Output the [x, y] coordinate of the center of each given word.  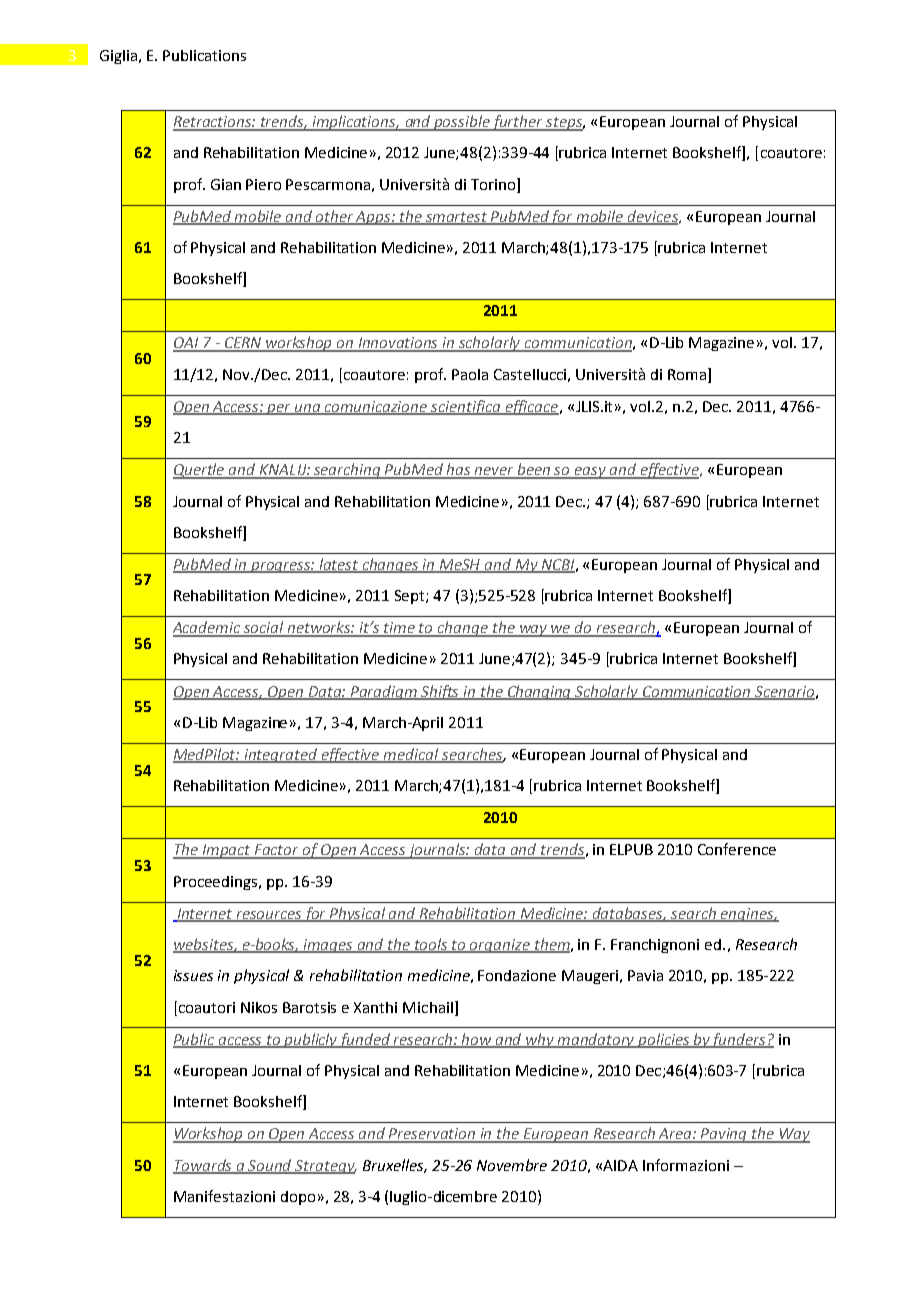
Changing [539, 692]
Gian [226, 184]
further [518, 123]
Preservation [433, 1135]
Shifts [441, 692]
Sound [271, 1166]
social [264, 628]
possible [462, 123]
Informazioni [686, 1165]
